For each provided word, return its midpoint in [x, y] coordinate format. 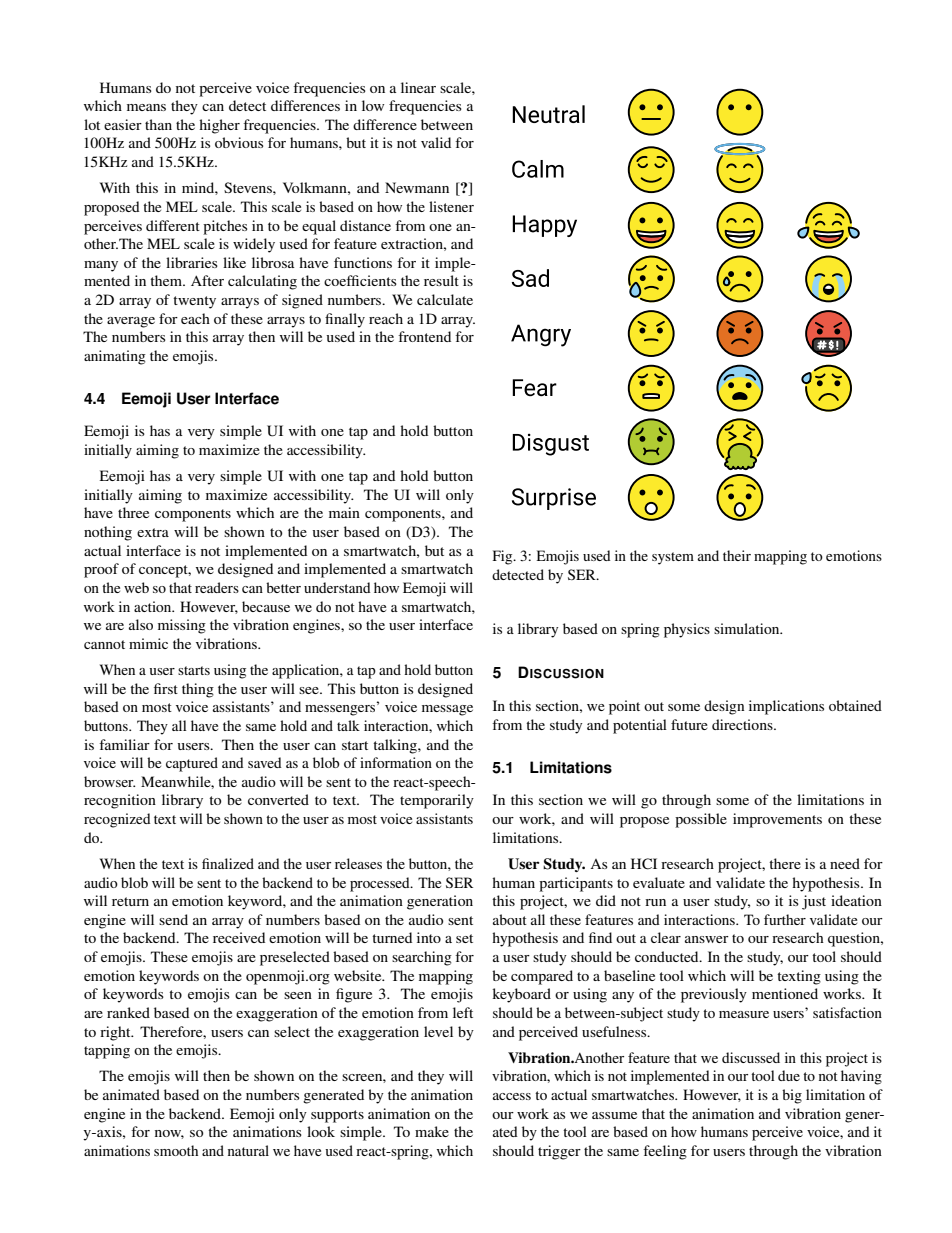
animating [115, 357]
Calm [538, 169]
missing [182, 626]
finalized [228, 863]
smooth [176, 1150]
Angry [541, 335]
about [510, 919]
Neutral [548, 114]
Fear [534, 387]
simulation [748, 628]
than [158, 124]
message [447, 710]
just [814, 902]
